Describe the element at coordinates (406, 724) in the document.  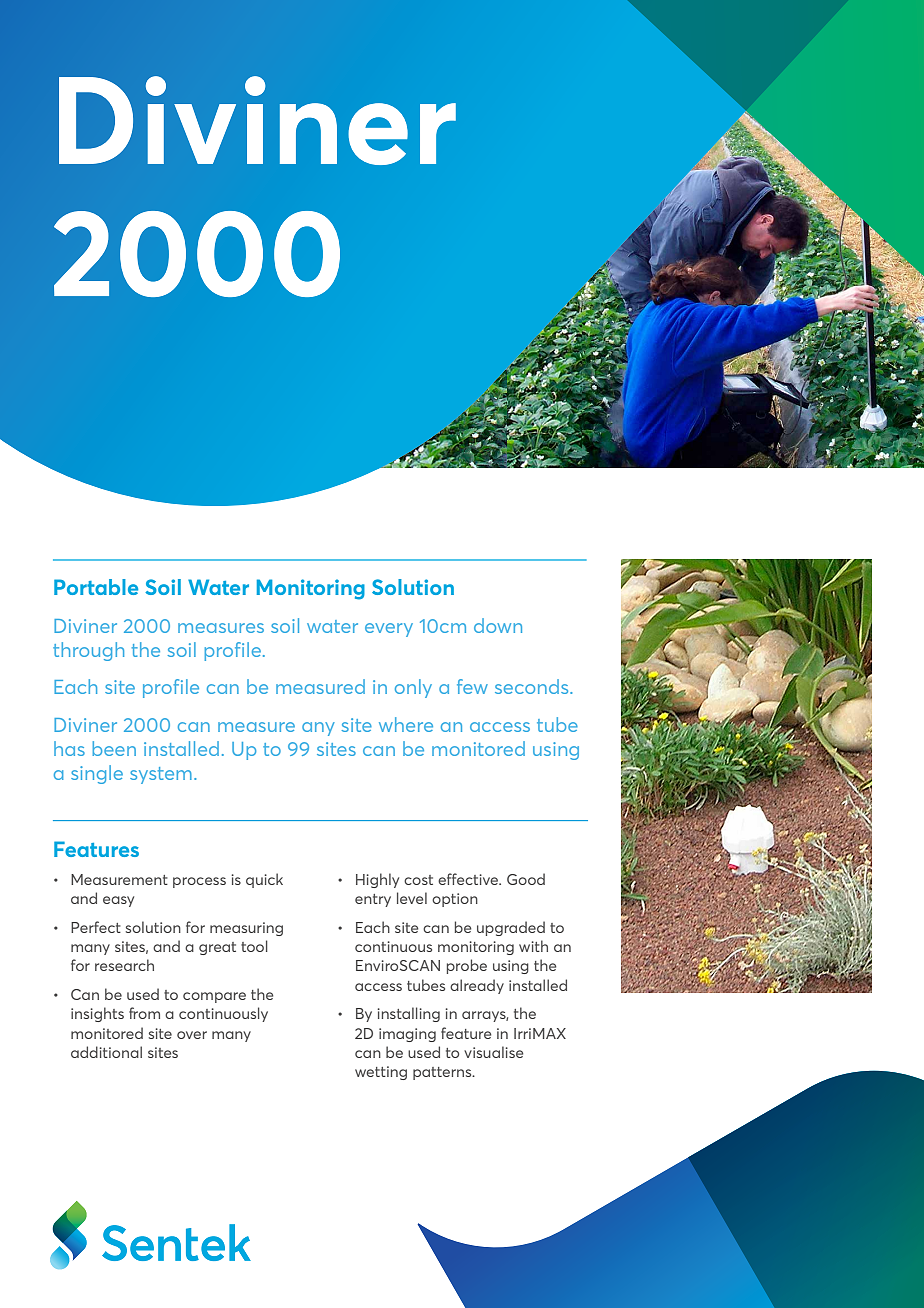
I see `where` at that location.
